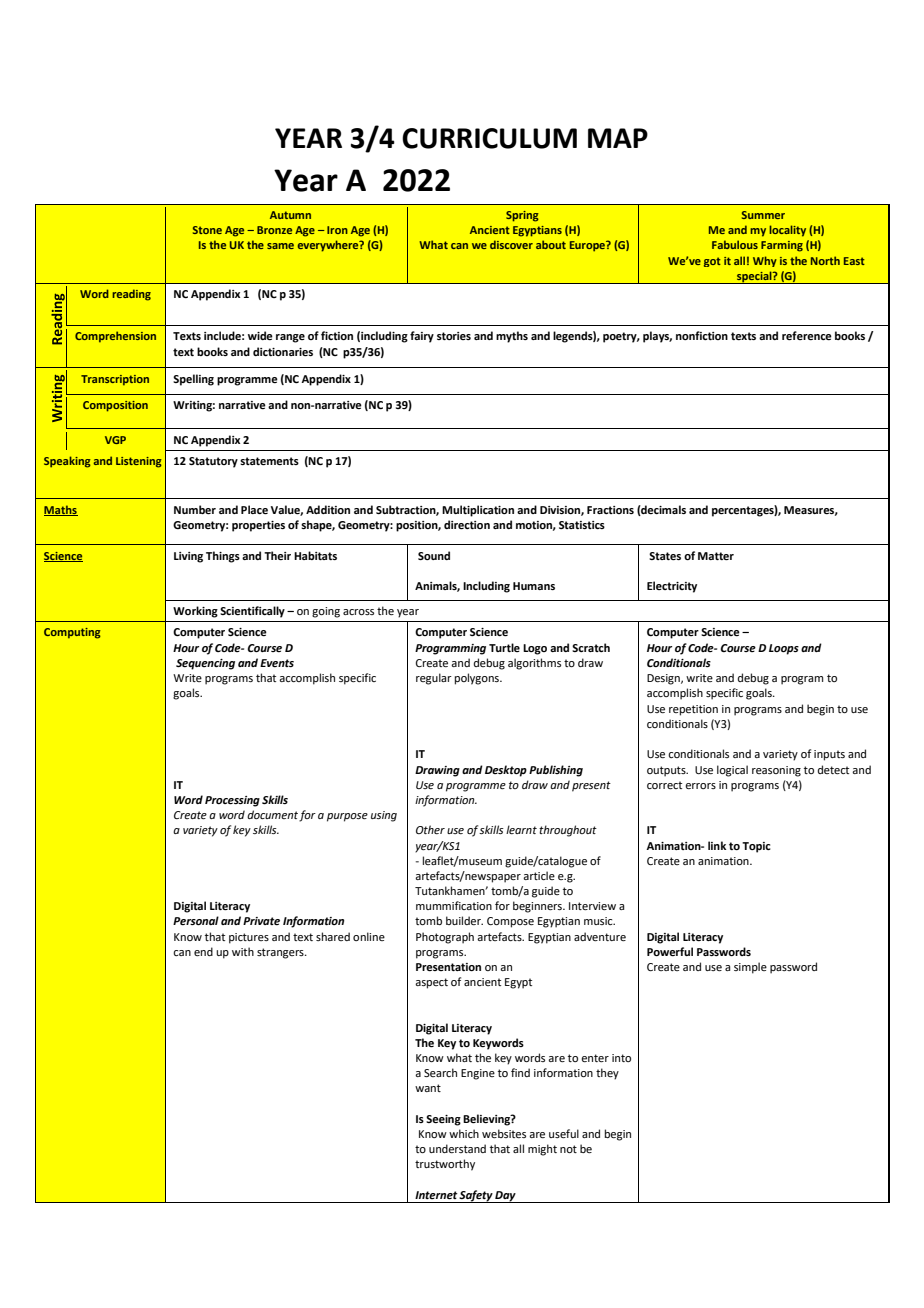 The width and height of the image is (924, 1308). What do you see at coordinates (232, 801) in the image?
I see `Processing` at bounding box center [232, 801].
